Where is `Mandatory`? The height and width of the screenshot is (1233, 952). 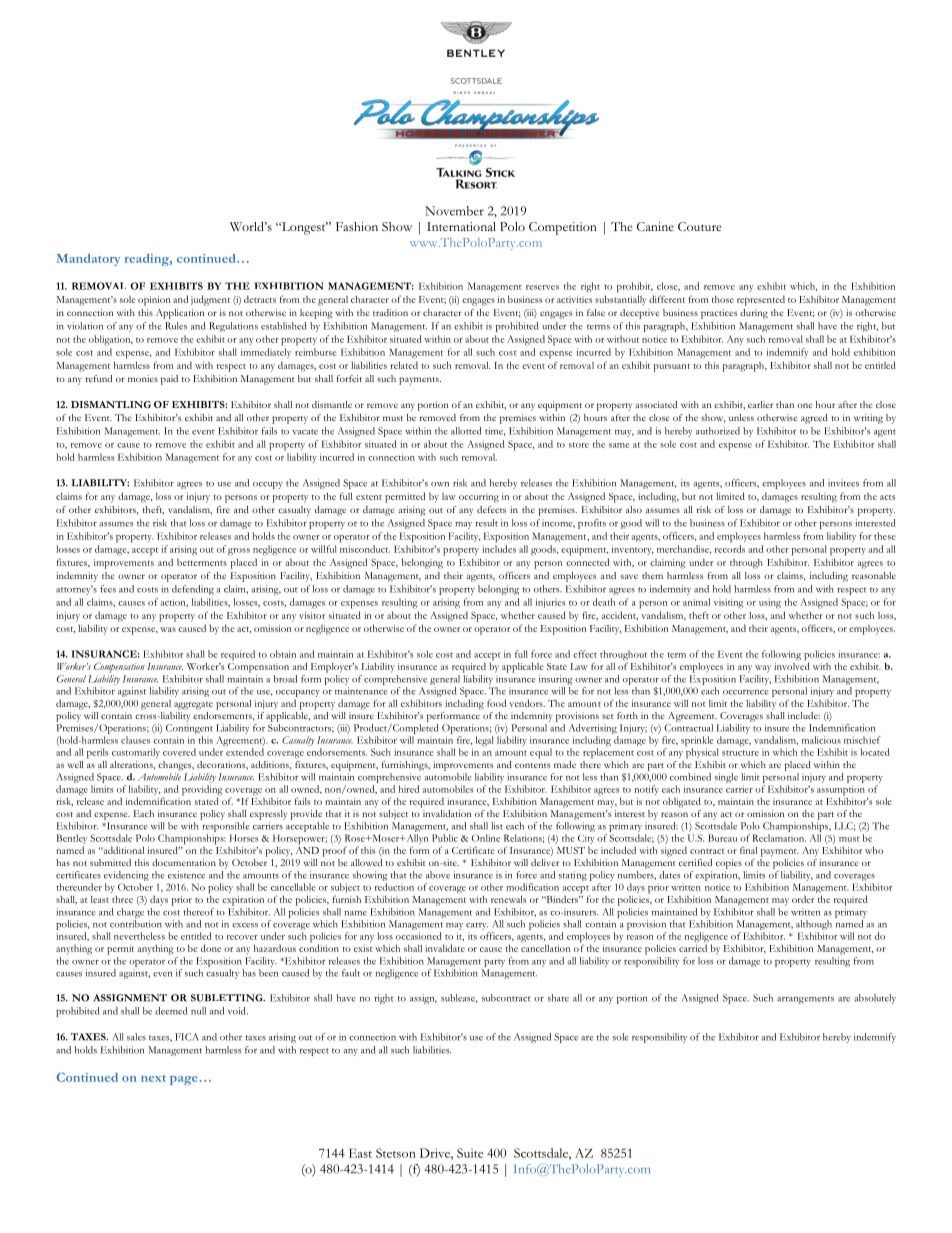 Mandatory is located at coordinates (88, 260).
